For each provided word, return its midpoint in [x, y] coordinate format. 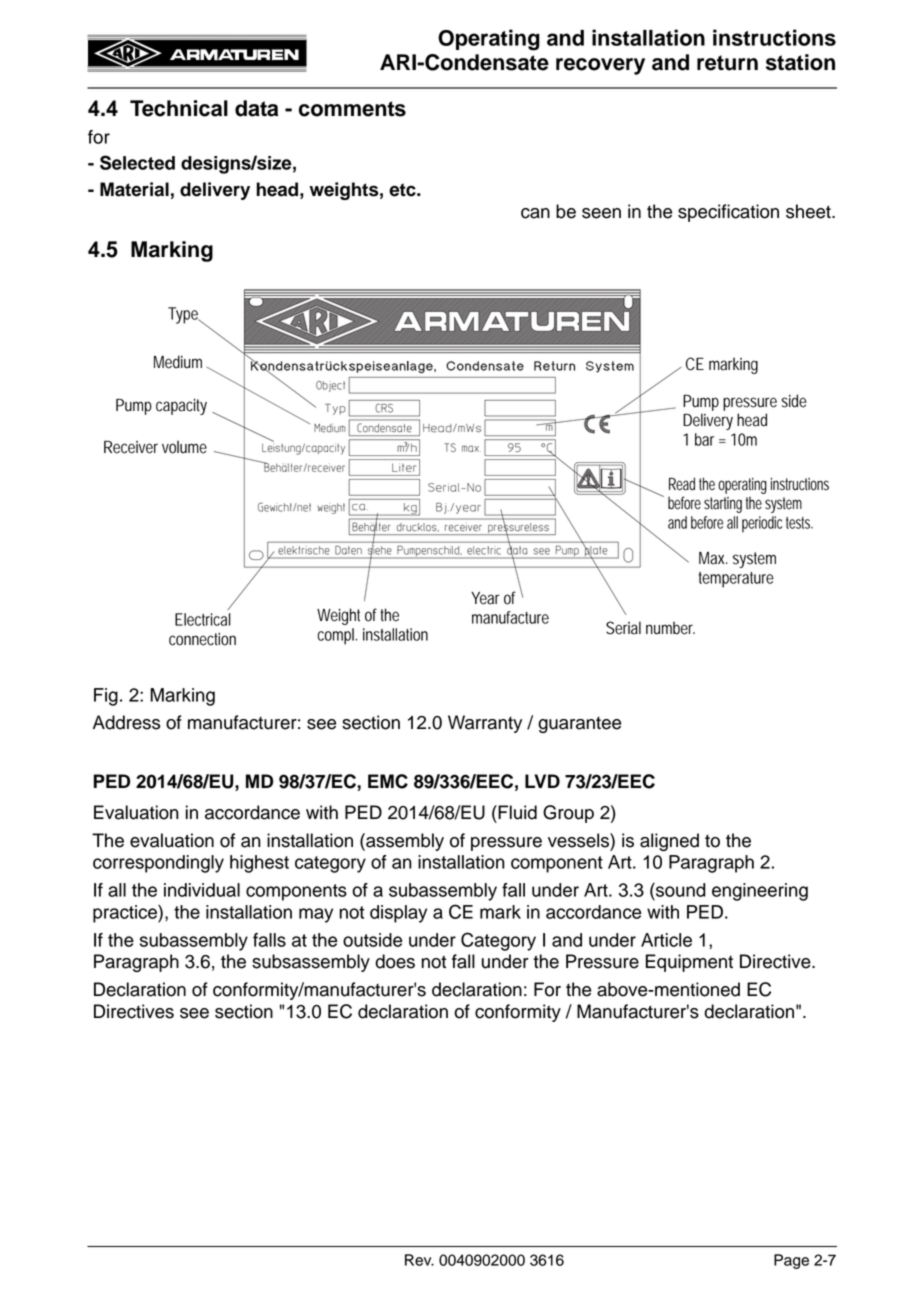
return [727, 63]
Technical [179, 108]
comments [352, 109]
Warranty [485, 724]
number [670, 628]
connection [202, 639]
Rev [419, 1260]
